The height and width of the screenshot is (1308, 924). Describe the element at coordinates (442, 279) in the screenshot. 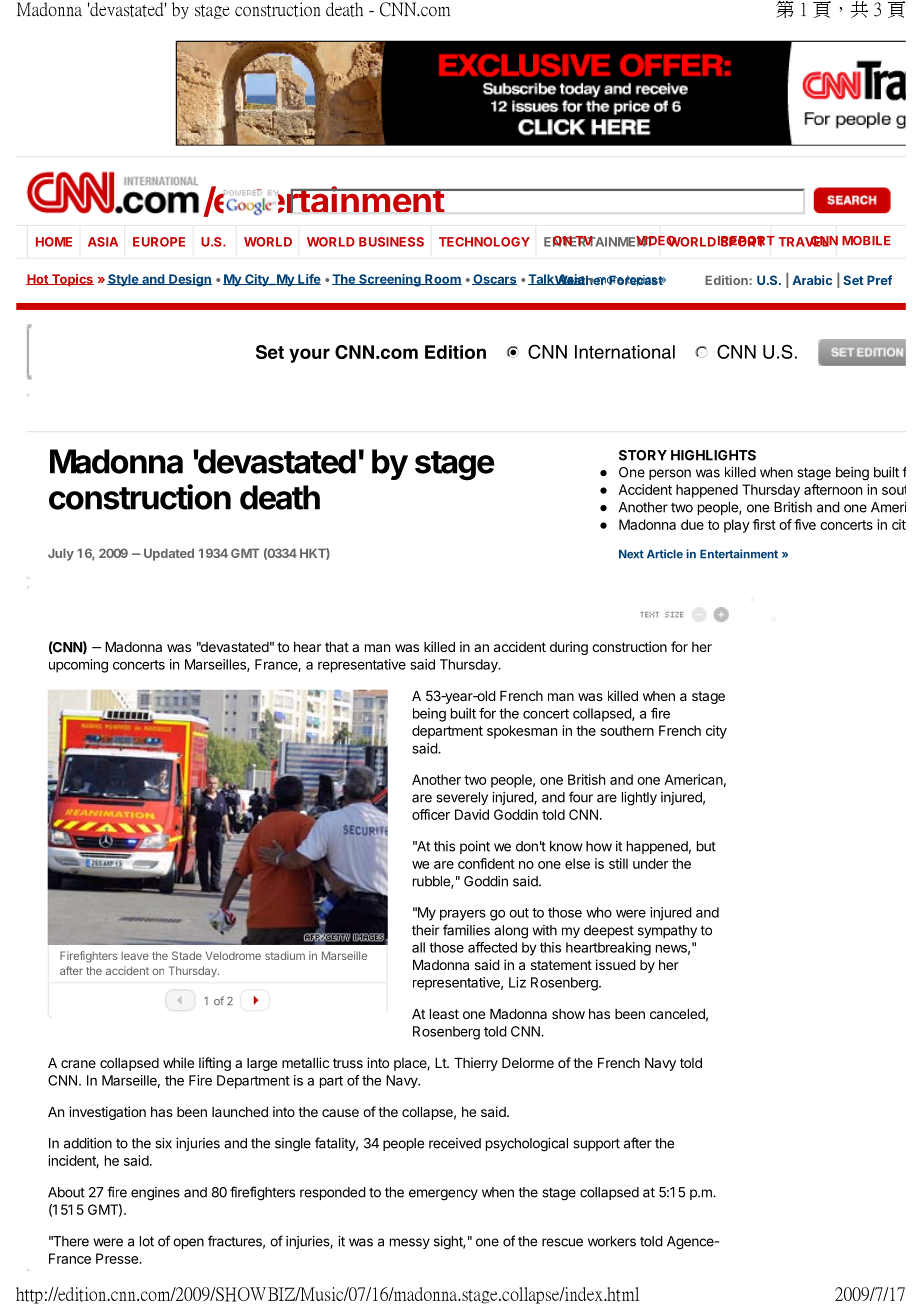

I see `Room` at that location.
